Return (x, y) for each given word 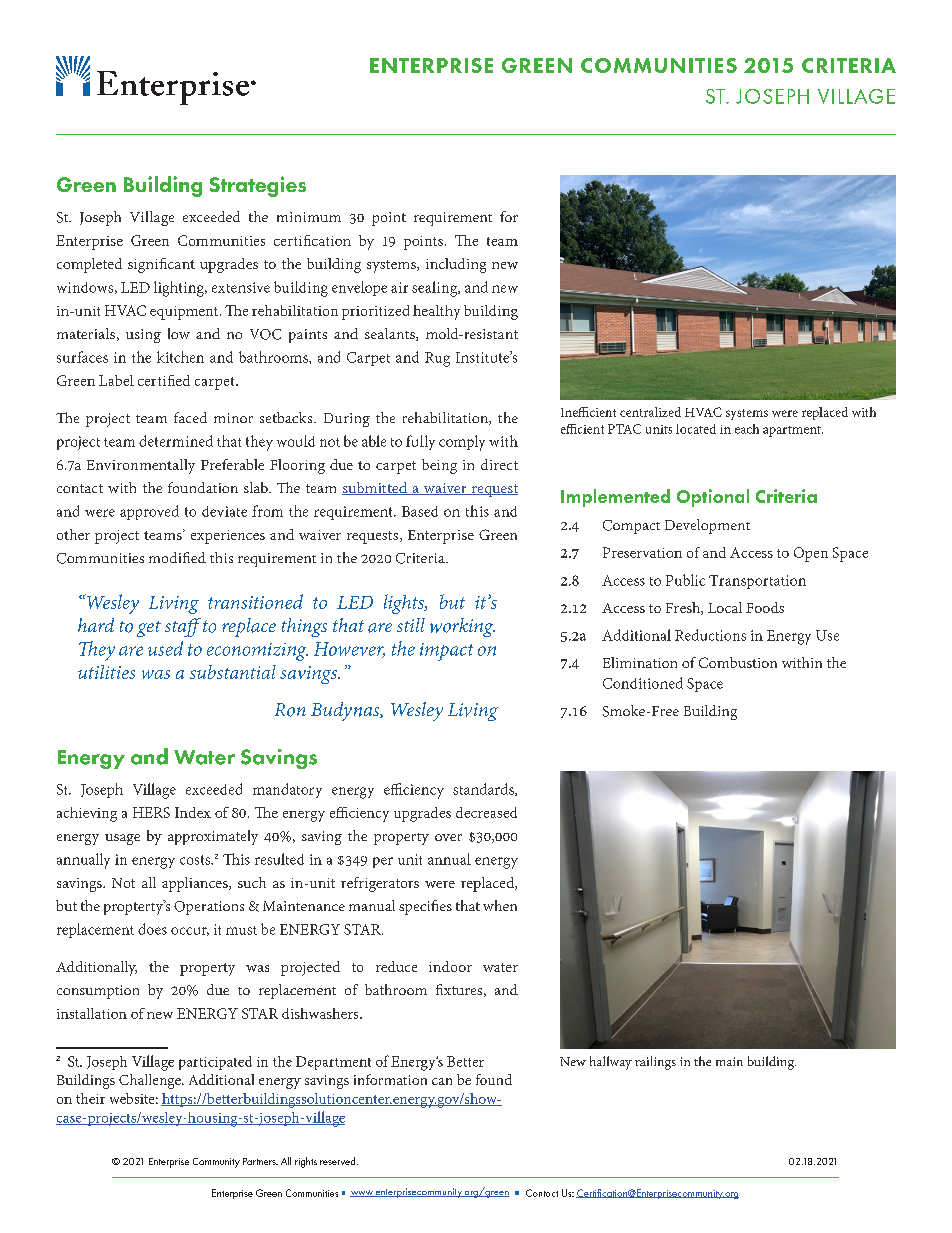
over (448, 837)
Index (193, 812)
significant (161, 265)
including (456, 265)
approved (149, 512)
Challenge (151, 1081)
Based (420, 511)
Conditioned (643, 683)
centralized (650, 412)
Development (707, 526)
